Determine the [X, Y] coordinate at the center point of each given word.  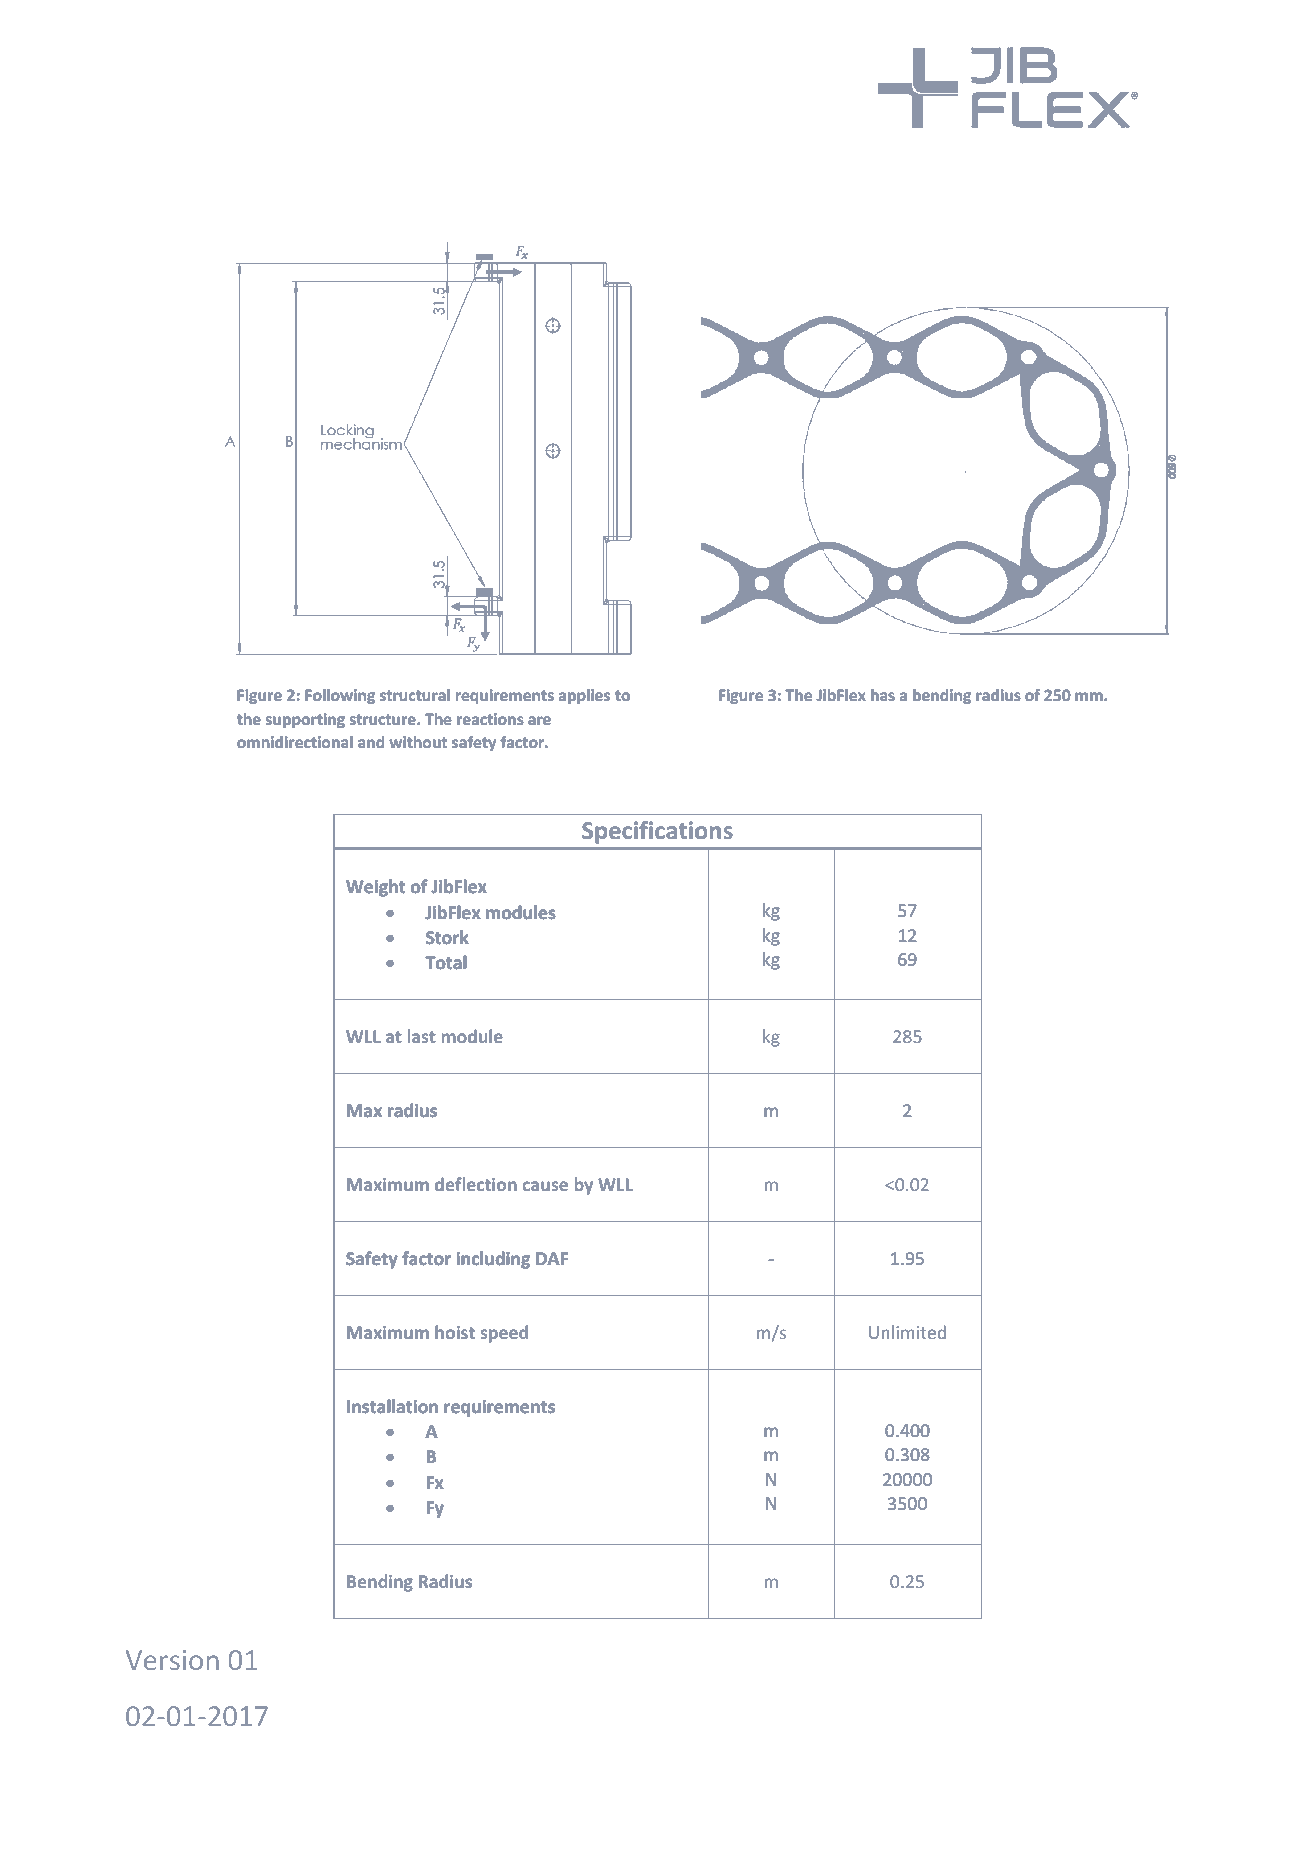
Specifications [657, 832]
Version [172, 1660]
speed [504, 1334]
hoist [455, 1332]
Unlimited [907, 1332]
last [422, 1036]
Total [445, 962]
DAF [552, 1258]
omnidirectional [295, 742]
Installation [392, 1406]
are [539, 720]
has [883, 695]
